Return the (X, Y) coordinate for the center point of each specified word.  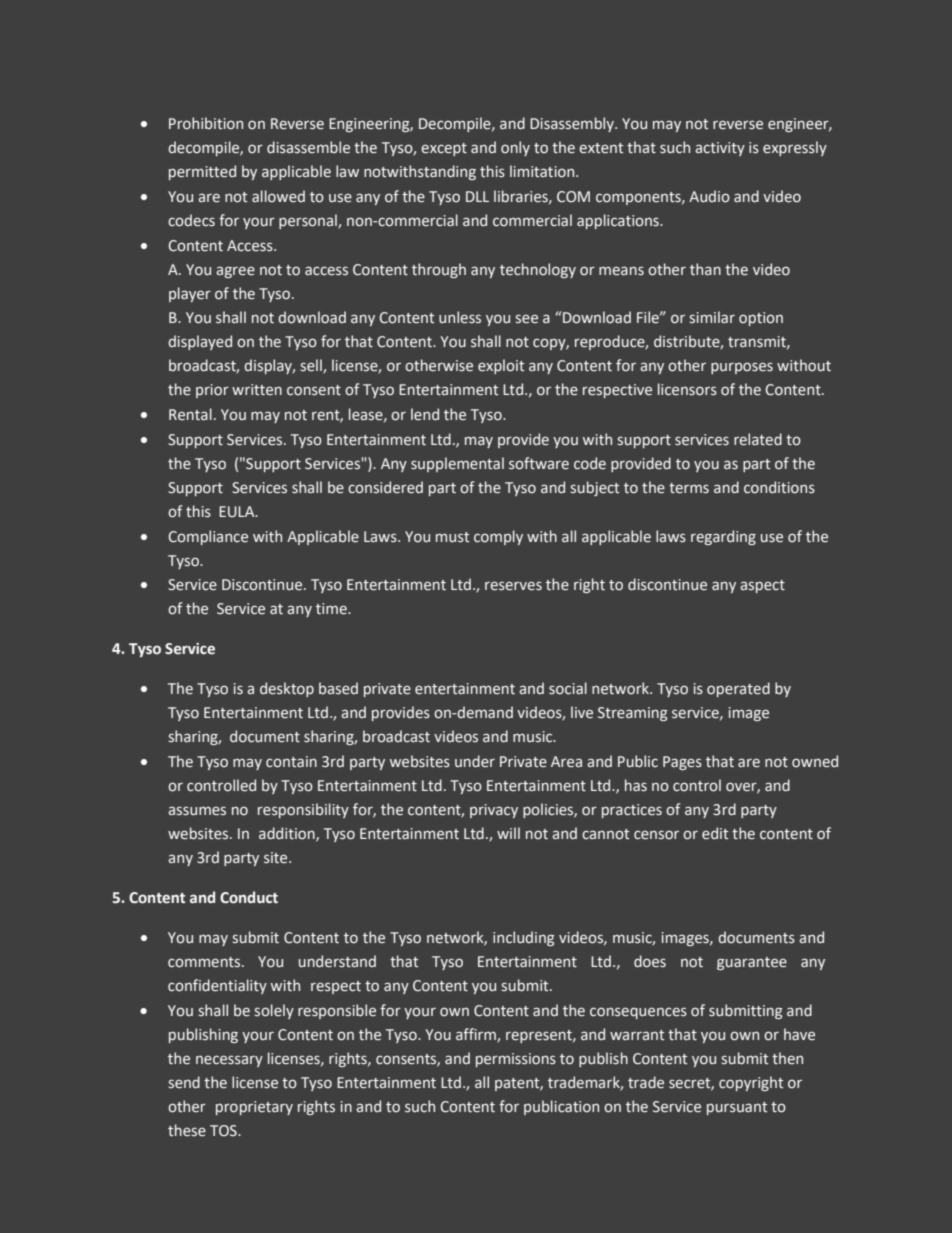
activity (720, 149)
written (257, 390)
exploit (501, 366)
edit (715, 833)
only (515, 148)
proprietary (254, 1108)
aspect (762, 586)
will (508, 833)
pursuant (737, 1108)
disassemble (308, 147)
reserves (513, 586)
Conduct (249, 897)
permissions (516, 1060)
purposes (742, 368)
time (332, 609)
